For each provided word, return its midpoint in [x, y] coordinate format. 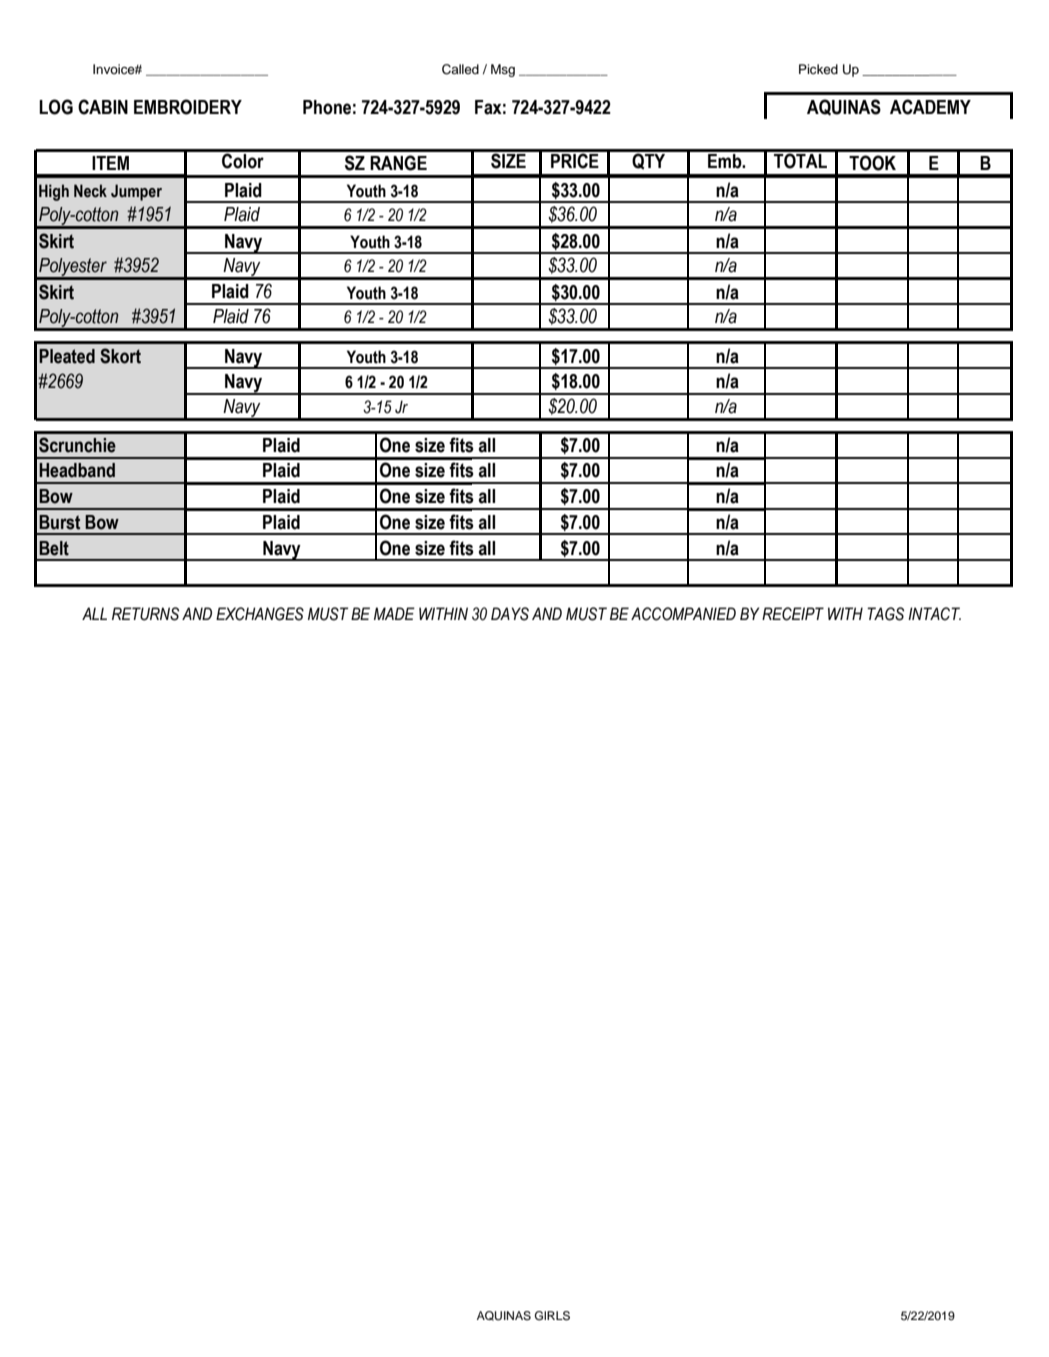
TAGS [885, 614]
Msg [503, 70]
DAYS [510, 614]
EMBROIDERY [188, 107]
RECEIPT [793, 614]
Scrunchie [77, 445]
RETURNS [145, 614]
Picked [818, 69]
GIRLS [552, 1316]
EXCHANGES [260, 614]
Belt [54, 548]
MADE [394, 613]
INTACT [934, 614]
